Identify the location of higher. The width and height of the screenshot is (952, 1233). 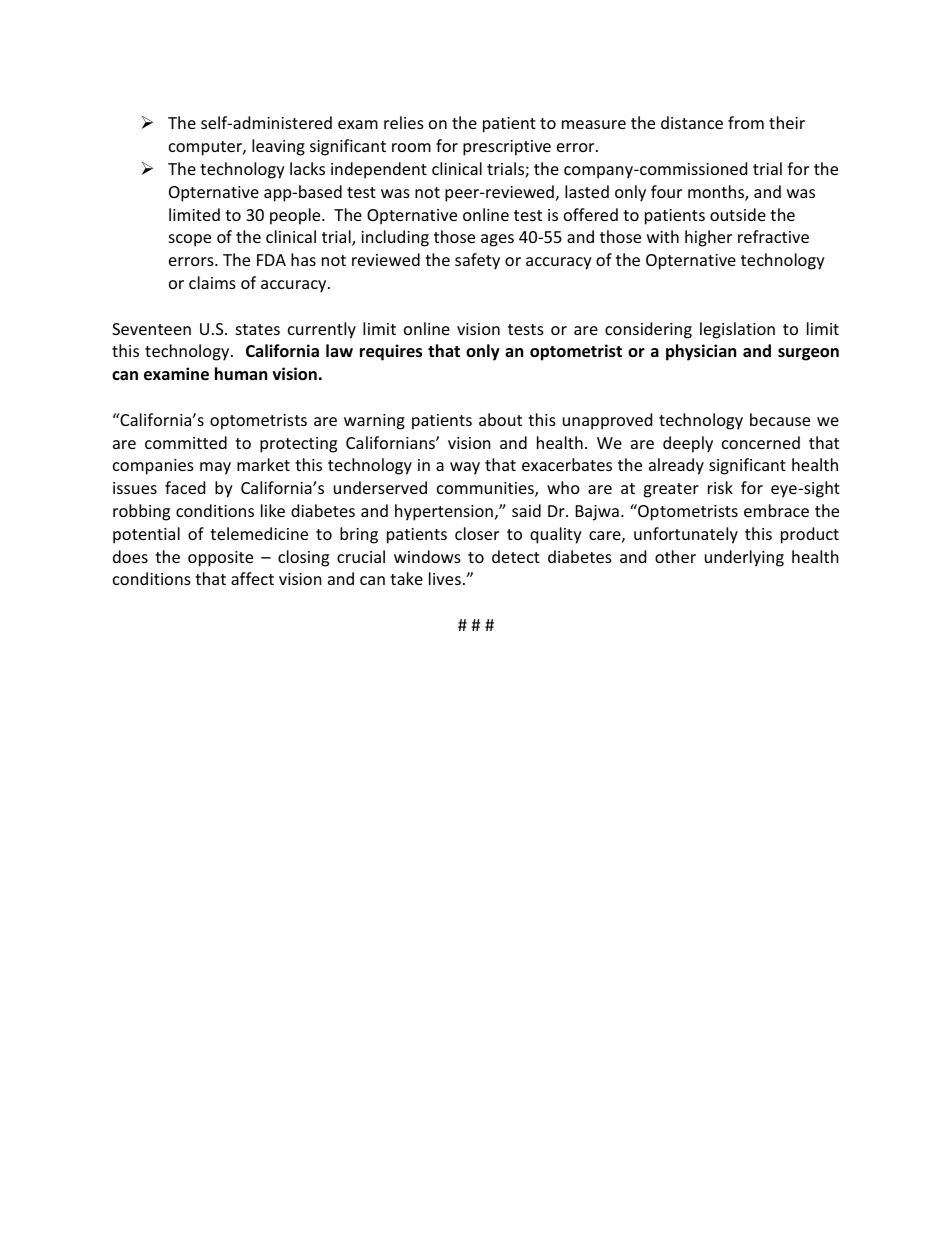
(708, 238).
